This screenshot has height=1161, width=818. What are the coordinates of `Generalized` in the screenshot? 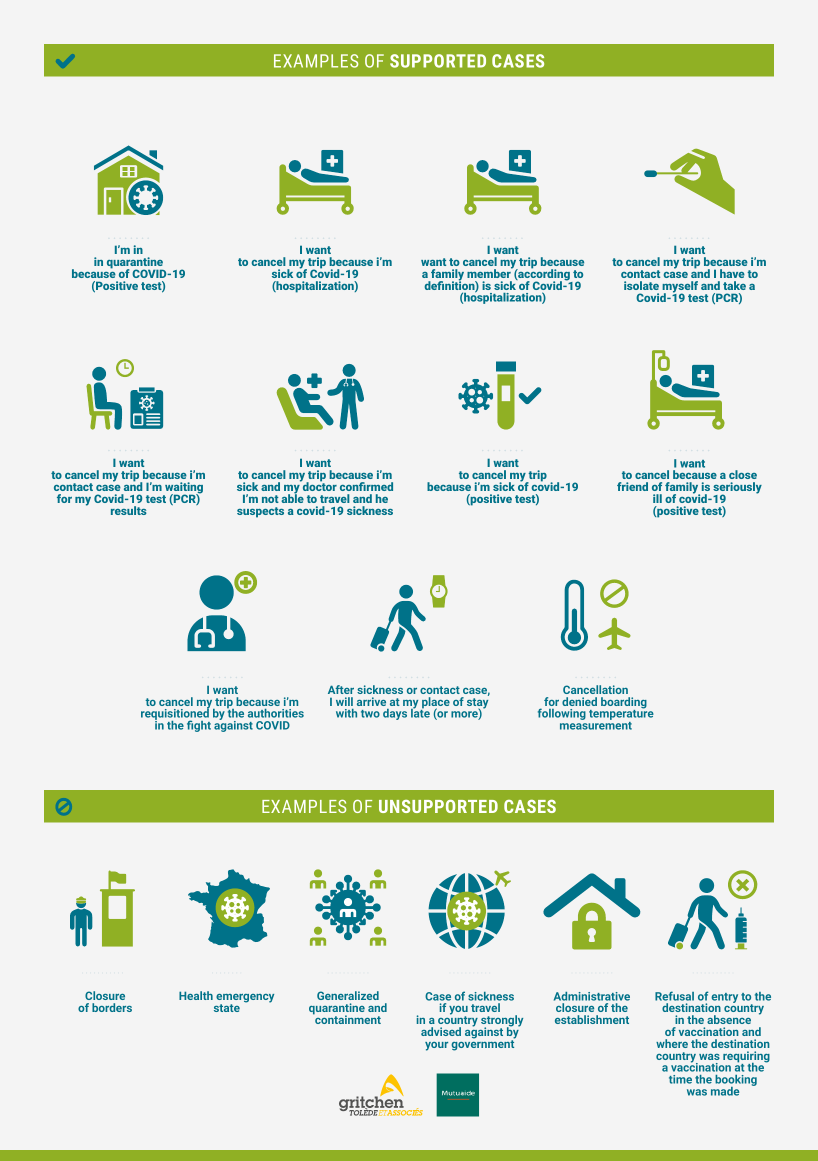 It's located at (348, 995).
